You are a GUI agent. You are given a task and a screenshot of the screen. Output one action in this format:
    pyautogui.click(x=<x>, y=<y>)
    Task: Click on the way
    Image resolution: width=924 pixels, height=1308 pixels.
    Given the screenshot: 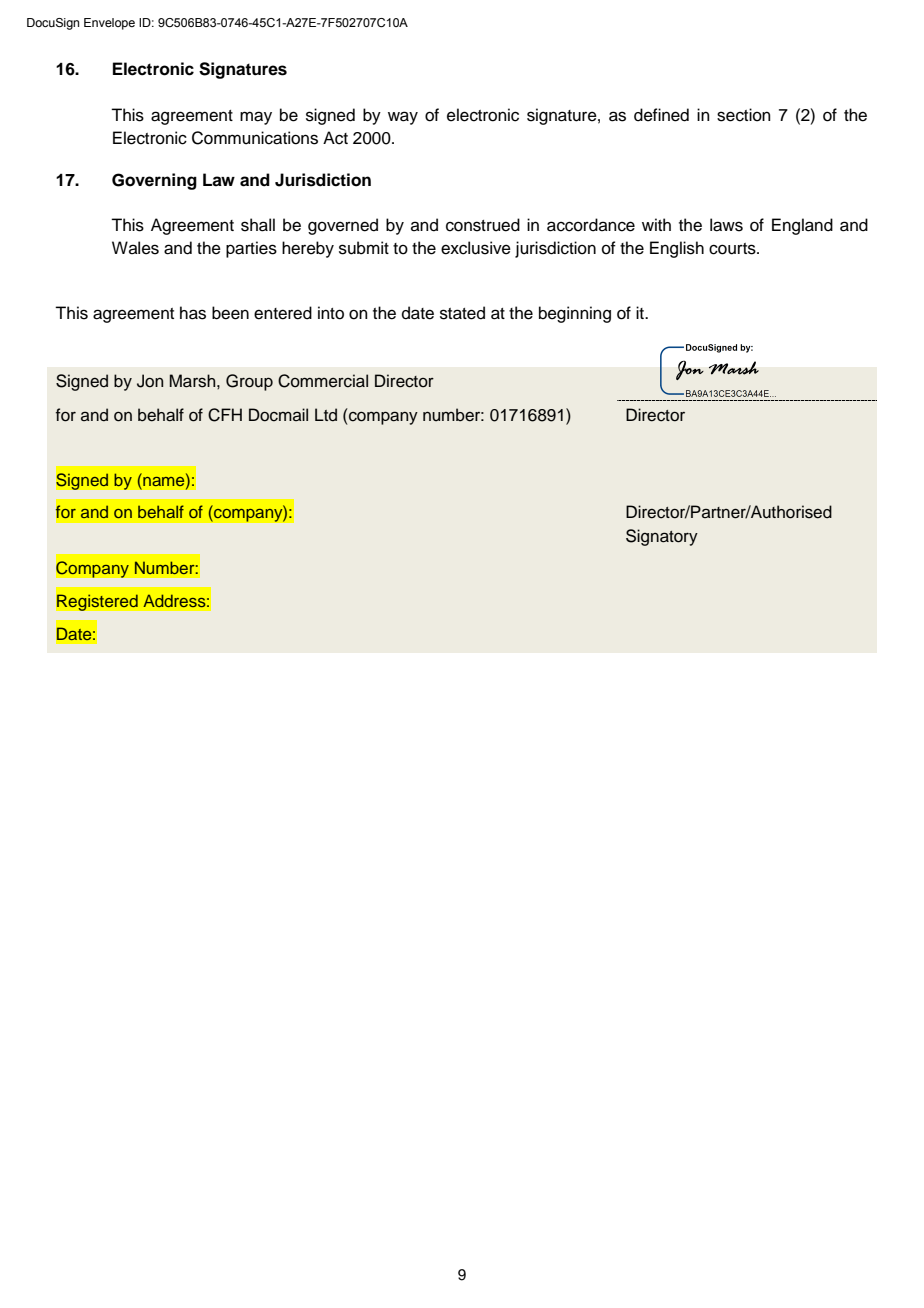 What is the action you would take?
    pyautogui.click(x=403, y=118)
